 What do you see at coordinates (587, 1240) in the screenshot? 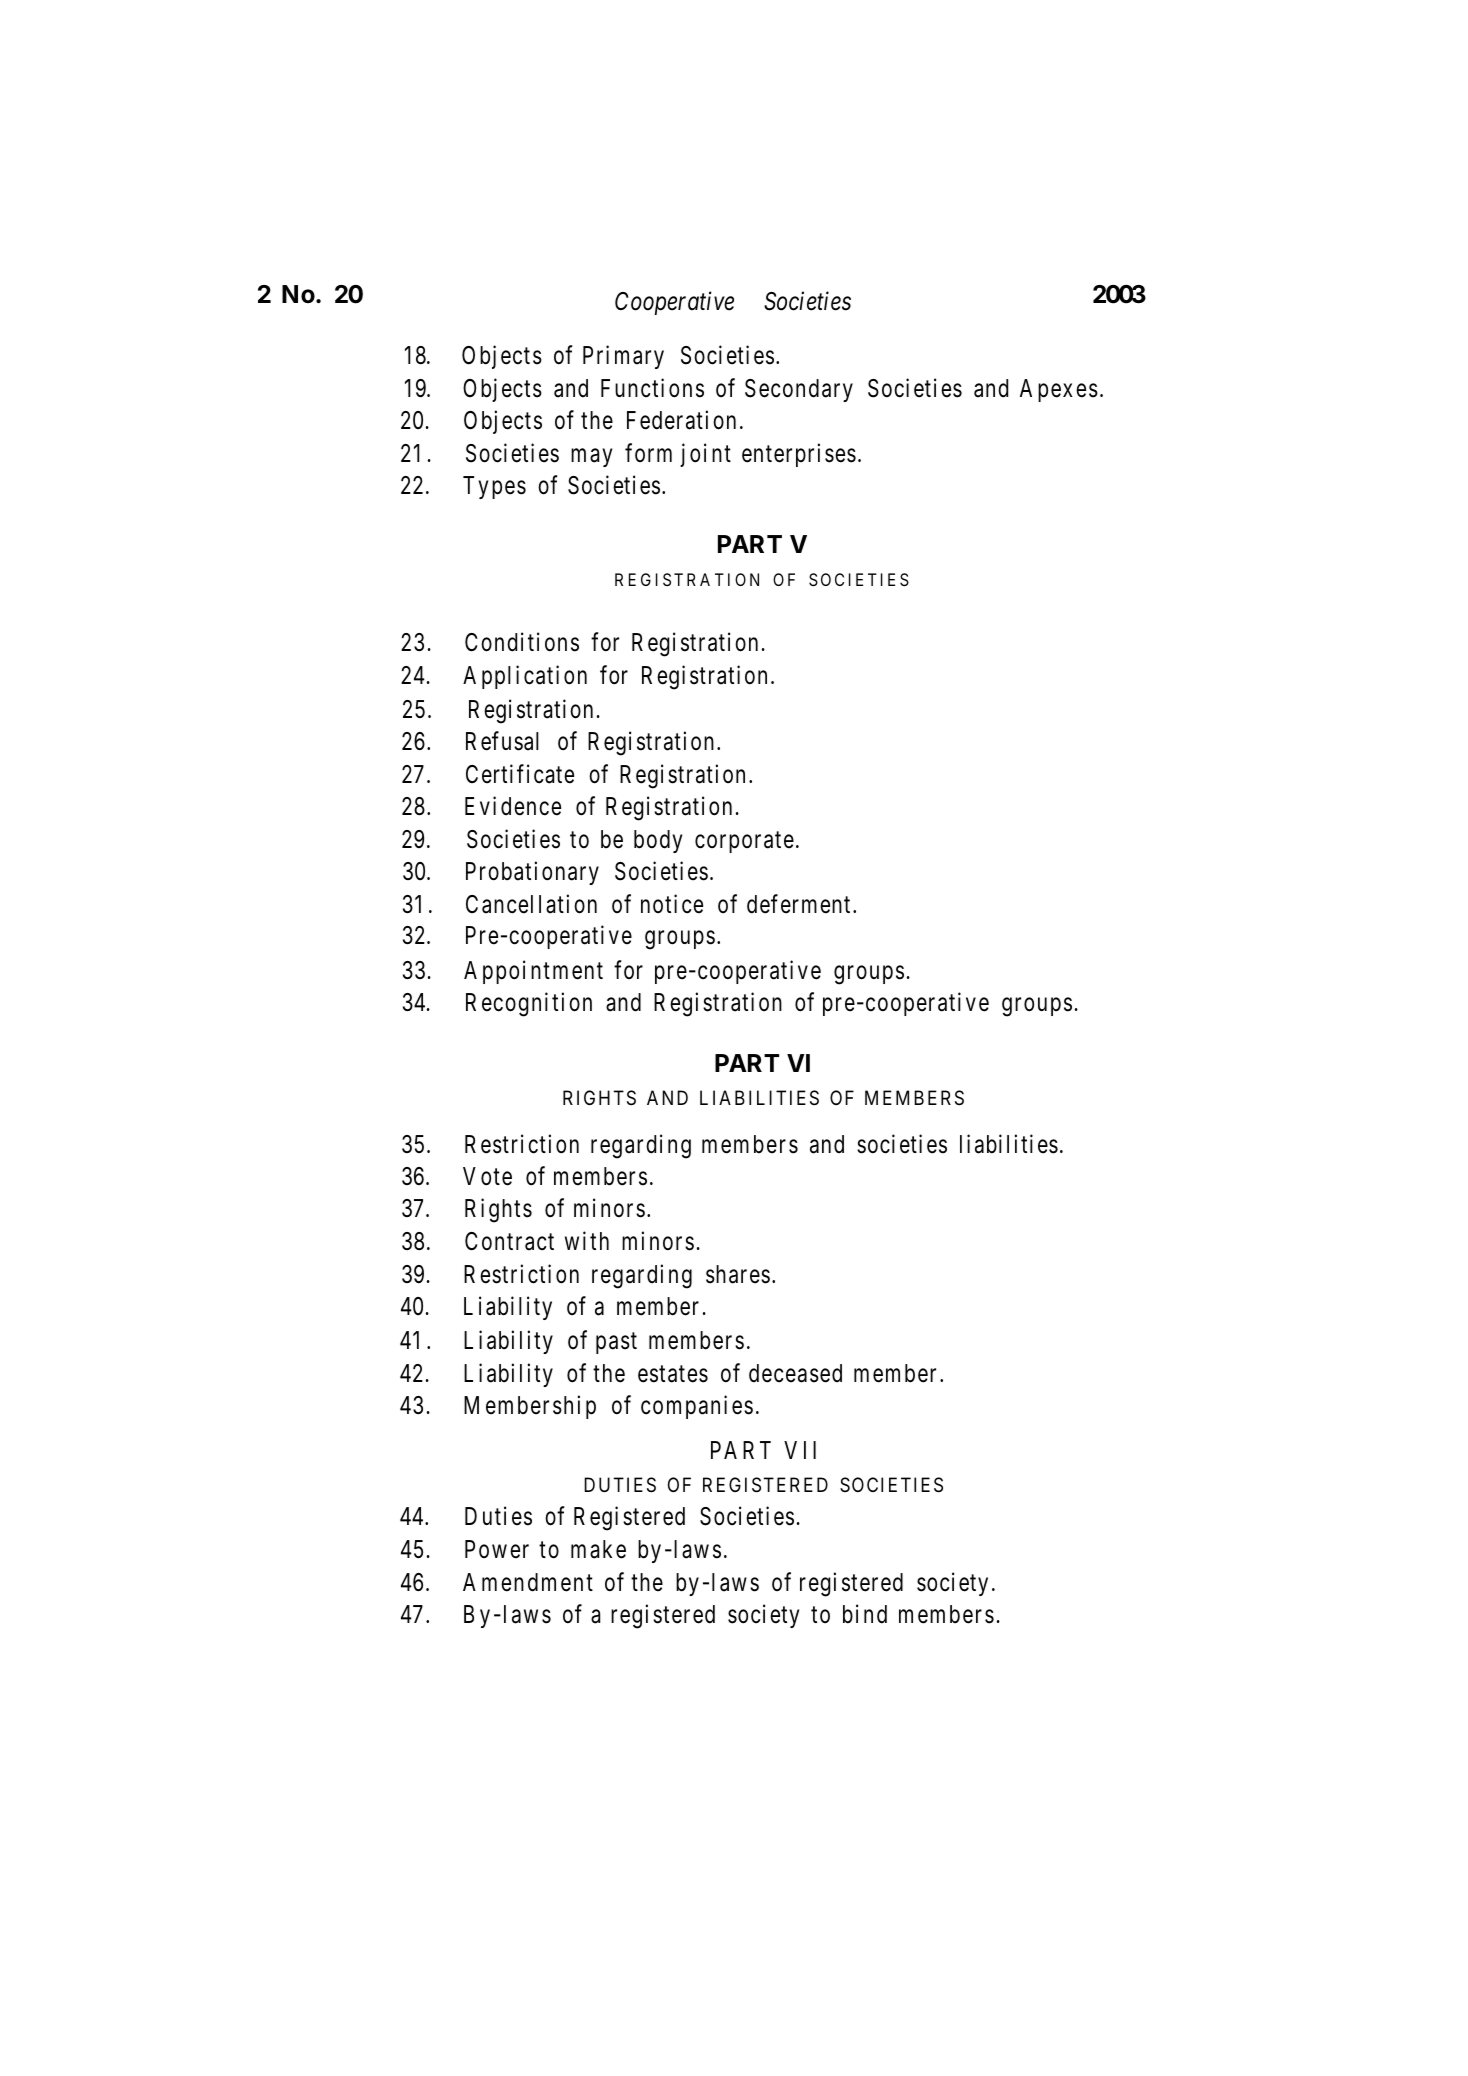
I see `with` at bounding box center [587, 1240].
